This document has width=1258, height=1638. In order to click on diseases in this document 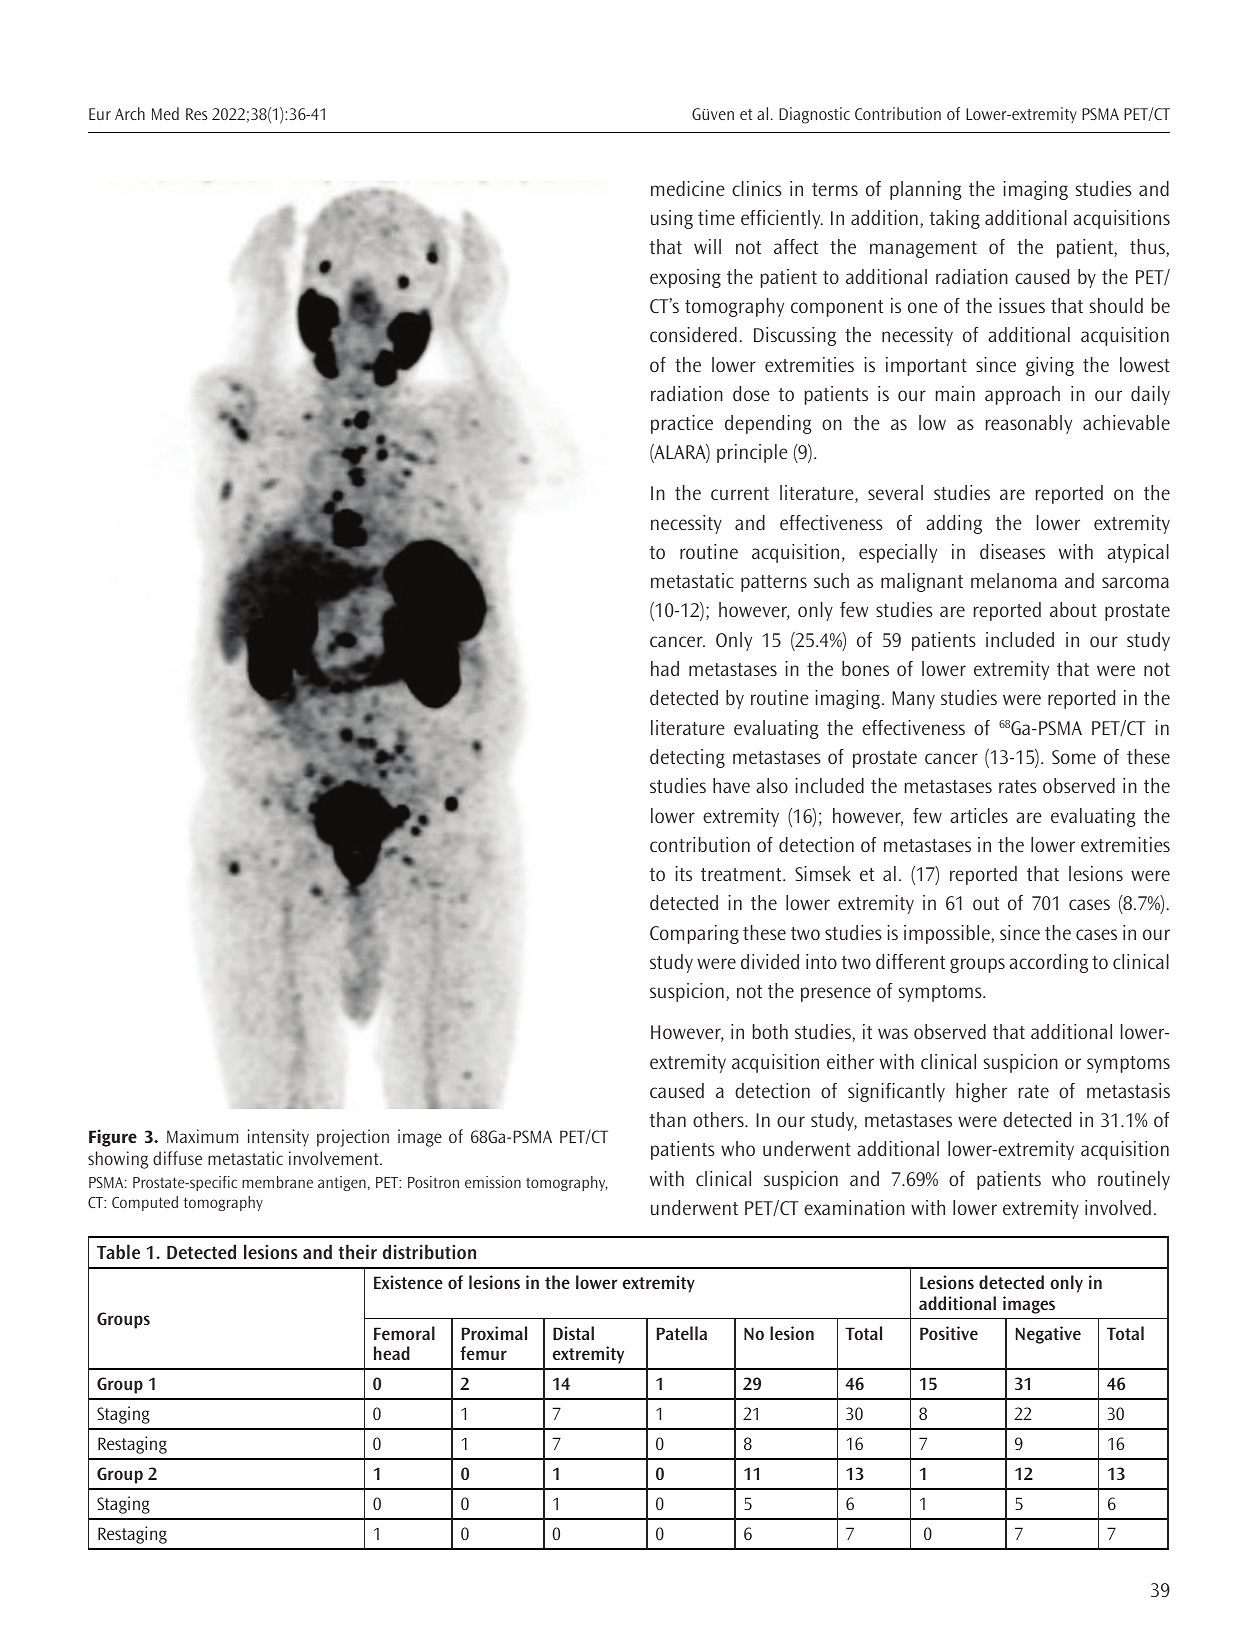, I will do `click(1012, 551)`.
